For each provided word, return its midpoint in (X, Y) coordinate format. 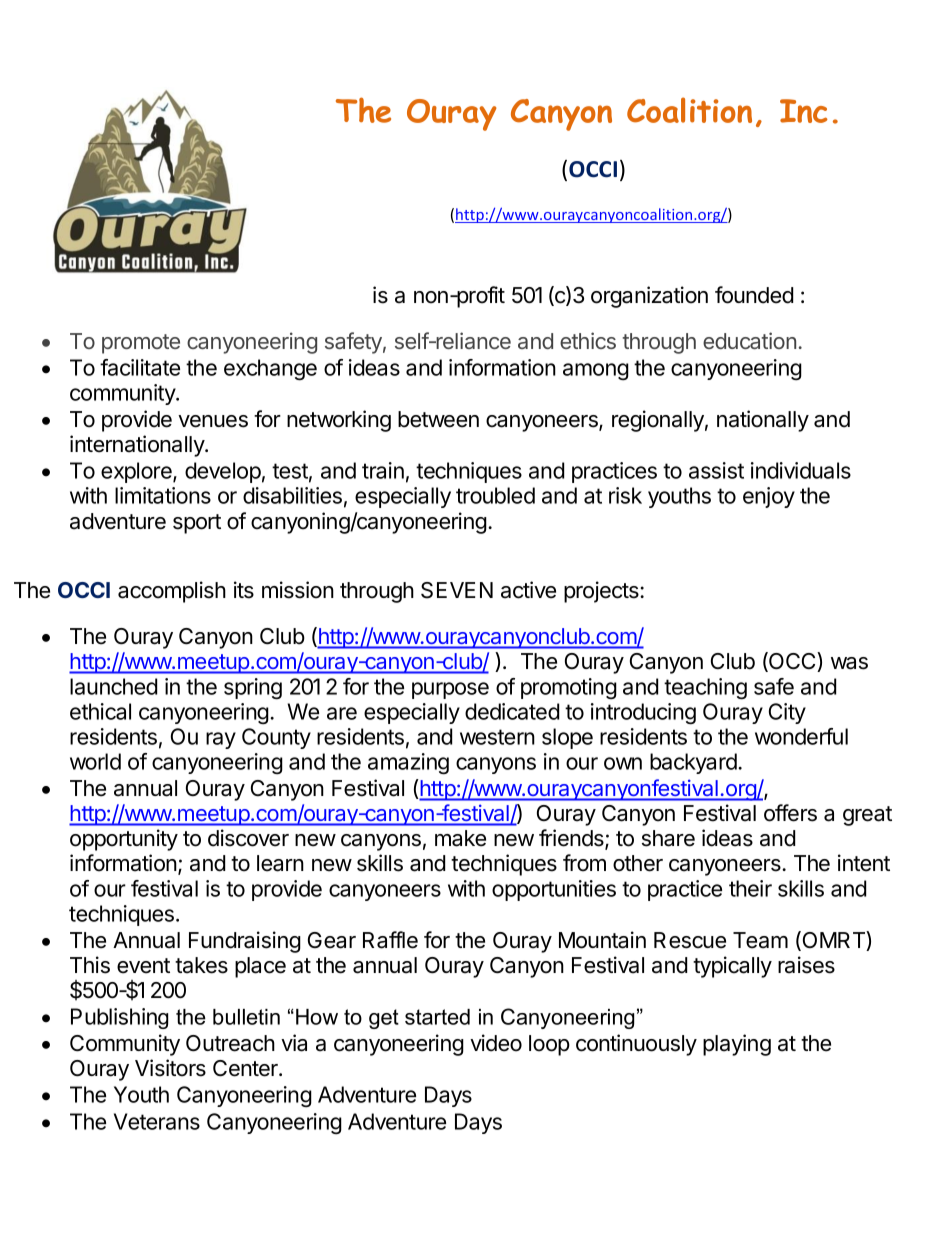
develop (223, 472)
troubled (495, 495)
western (497, 737)
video (496, 1043)
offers (790, 813)
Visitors (170, 1068)
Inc (804, 111)
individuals (801, 470)
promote (141, 344)
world (95, 761)
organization (649, 297)
